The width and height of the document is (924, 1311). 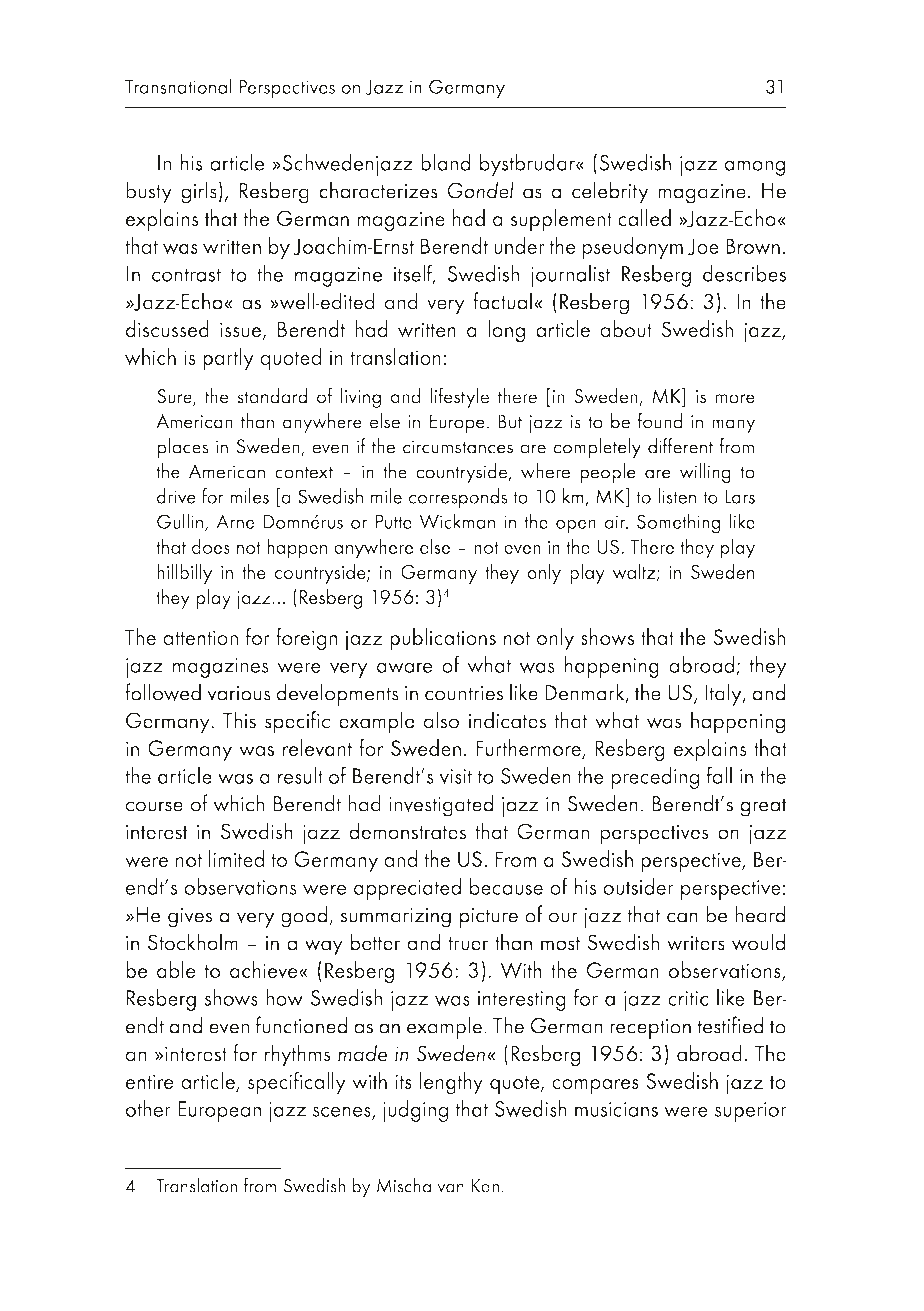 What do you see at coordinates (178, 86) in the document?
I see `Transnational` at bounding box center [178, 86].
